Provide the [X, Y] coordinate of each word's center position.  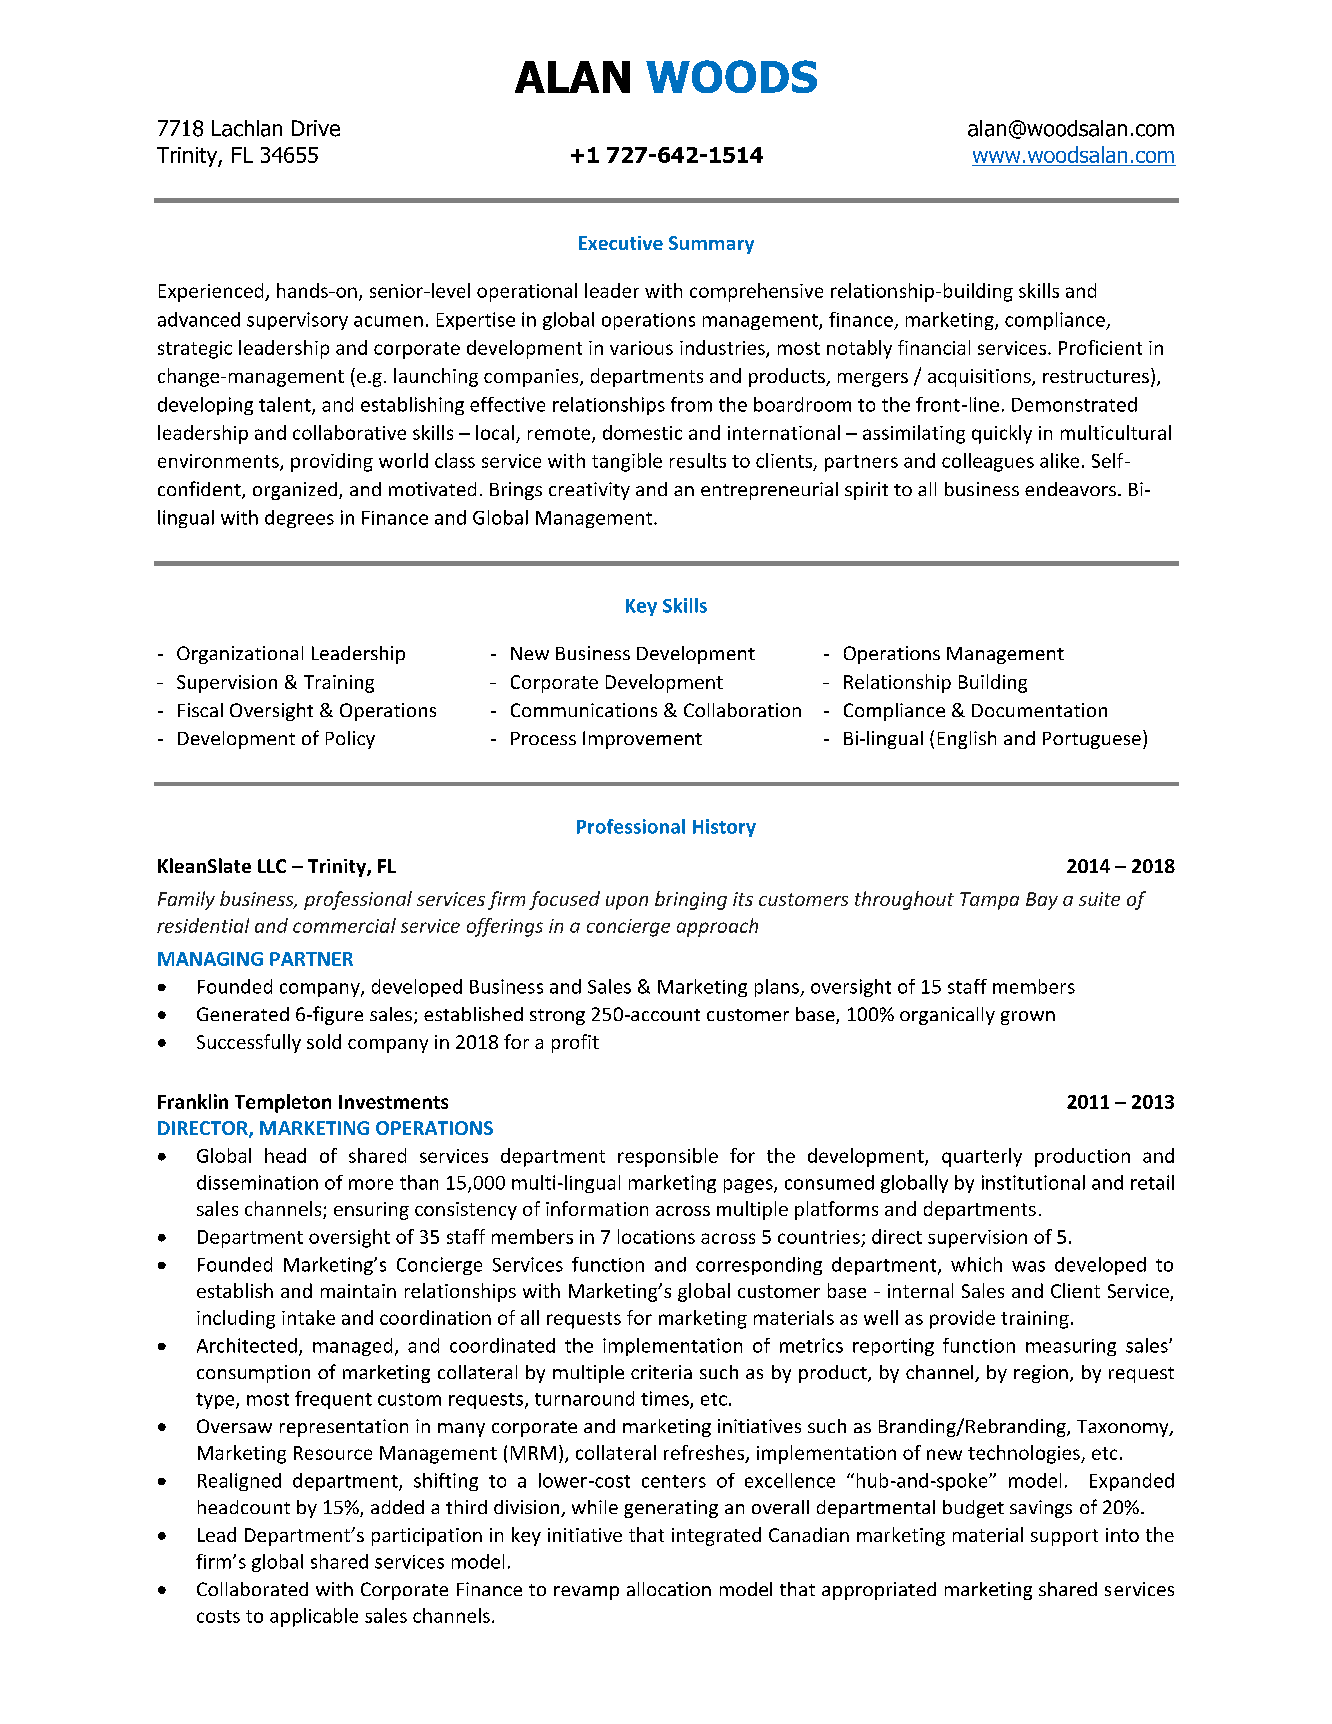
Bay [1042, 901]
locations [656, 1236]
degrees [299, 519]
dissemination [257, 1182]
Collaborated [252, 1589]
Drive [316, 128]
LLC [272, 866]
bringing [691, 900]
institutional [1033, 1182]
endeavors [1070, 489]
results [698, 460]
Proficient [1100, 347]
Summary [711, 245]
